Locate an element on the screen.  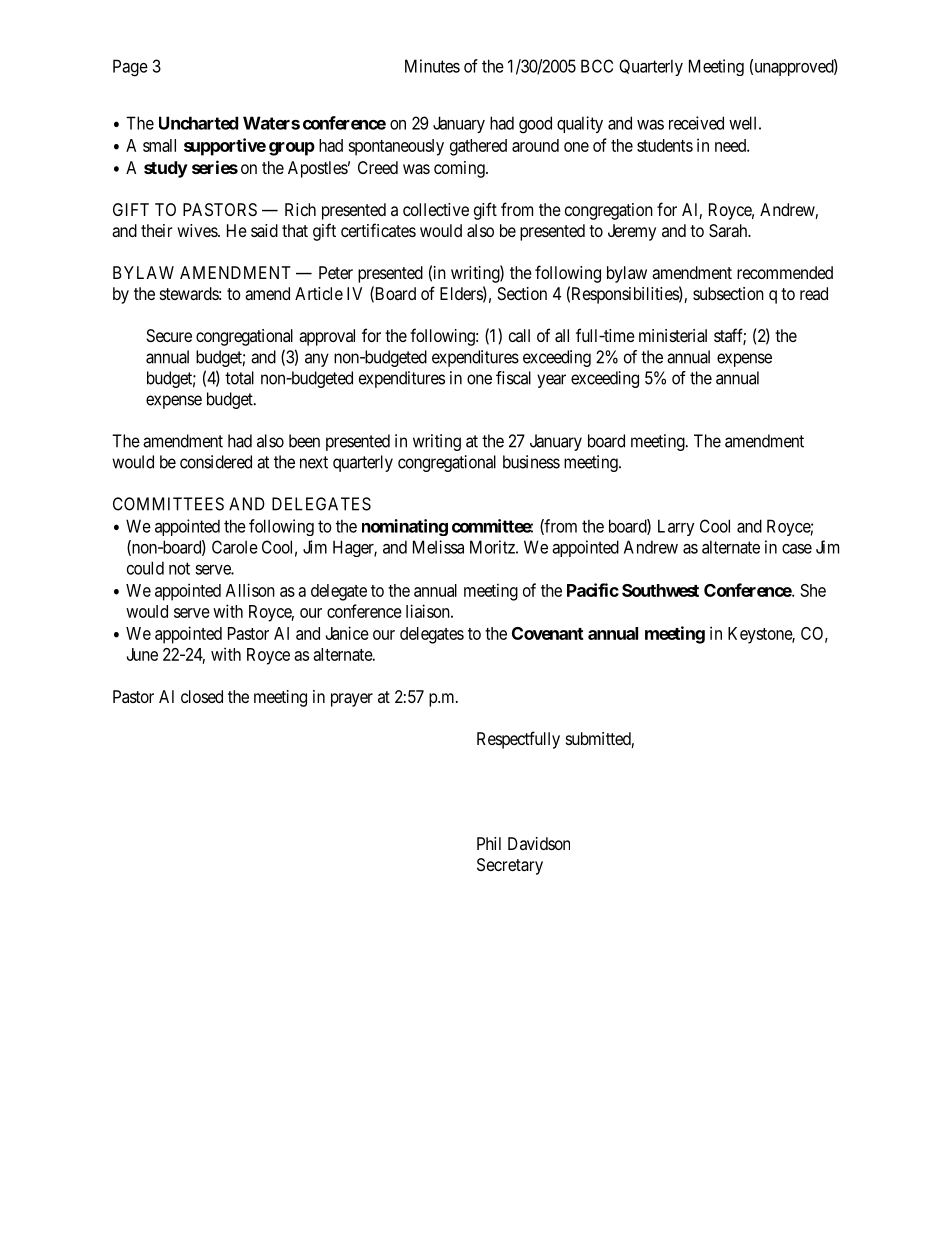
Uncharted is located at coordinates (198, 123).
